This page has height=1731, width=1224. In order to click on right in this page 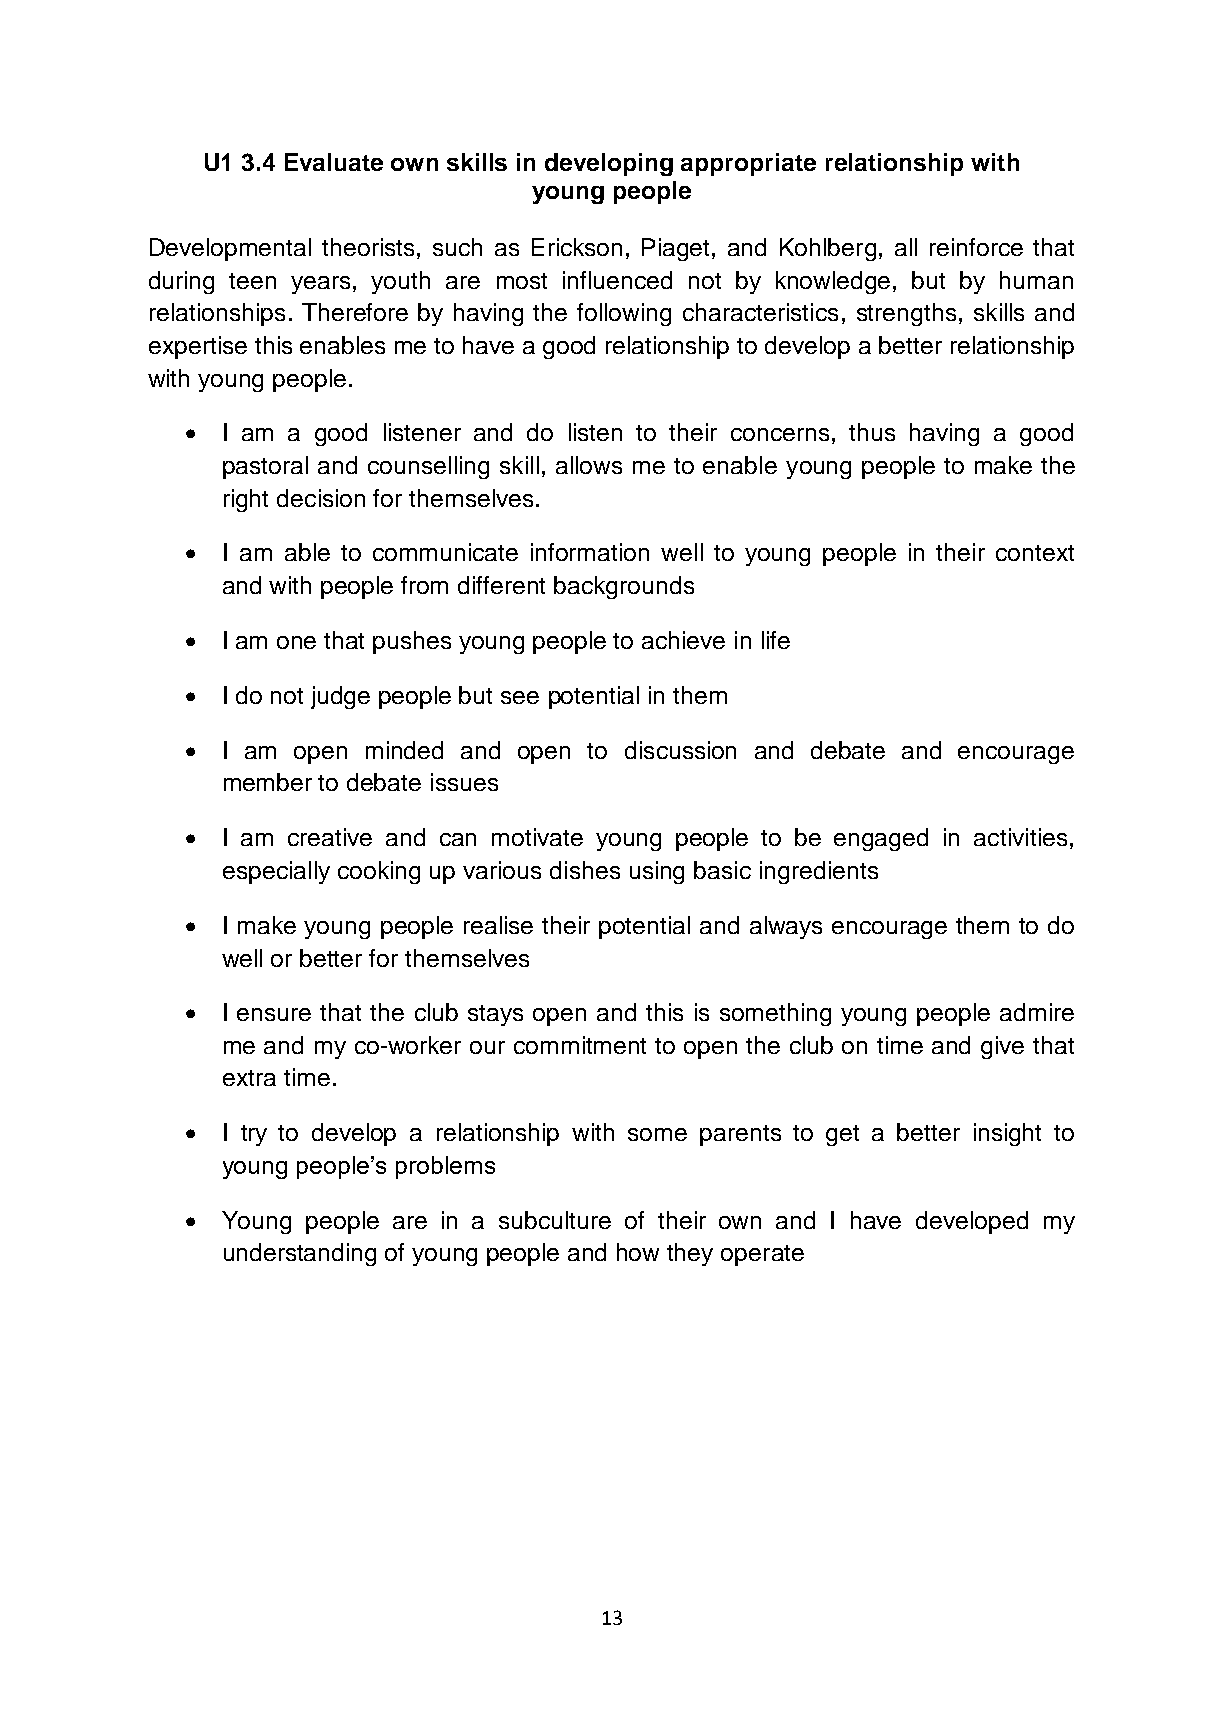, I will do `click(246, 500)`.
